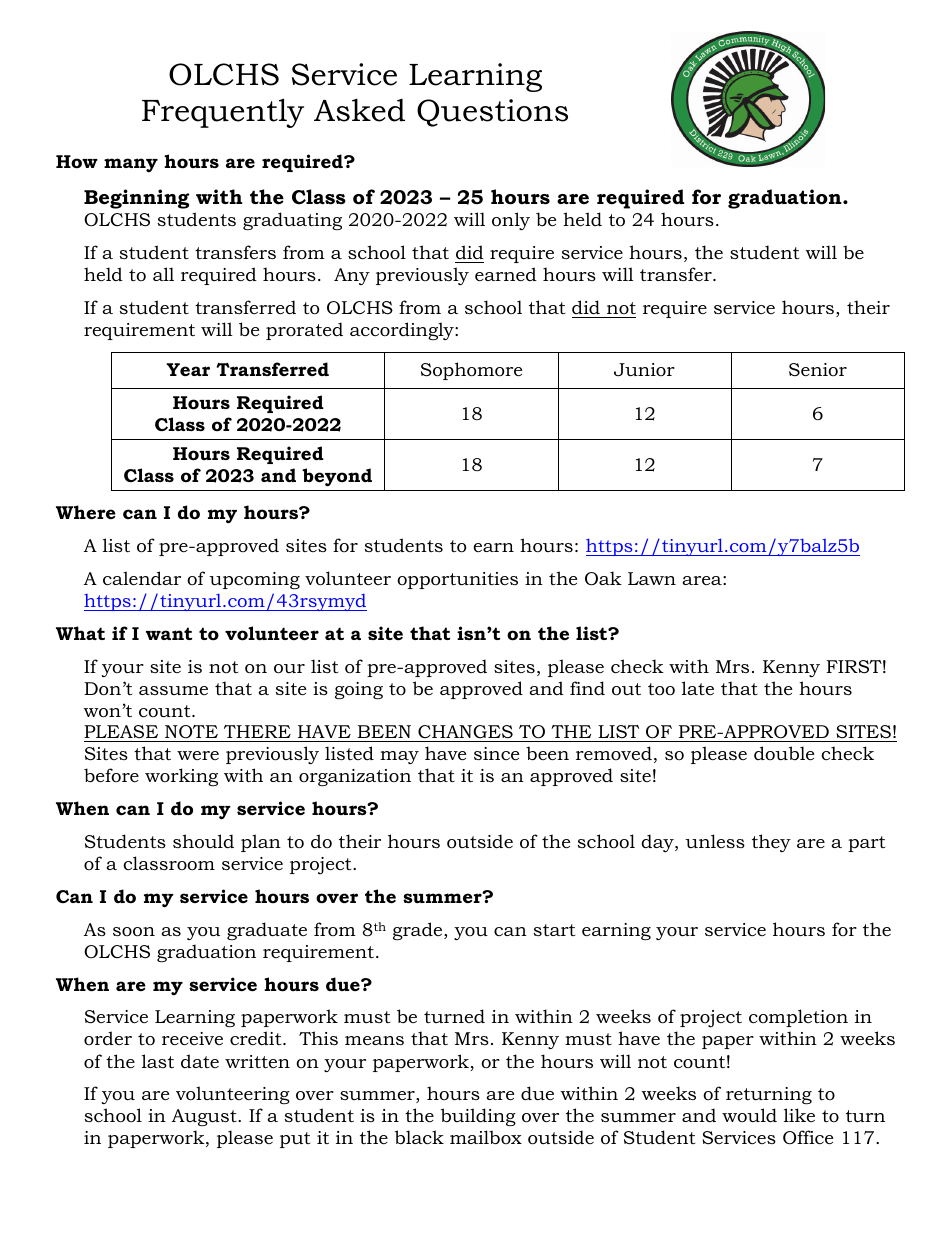 Image resolution: width=952 pixels, height=1233 pixels. What do you see at coordinates (818, 370) in the screenshot?
I see `Senior` at bounding box center [818, 370].
